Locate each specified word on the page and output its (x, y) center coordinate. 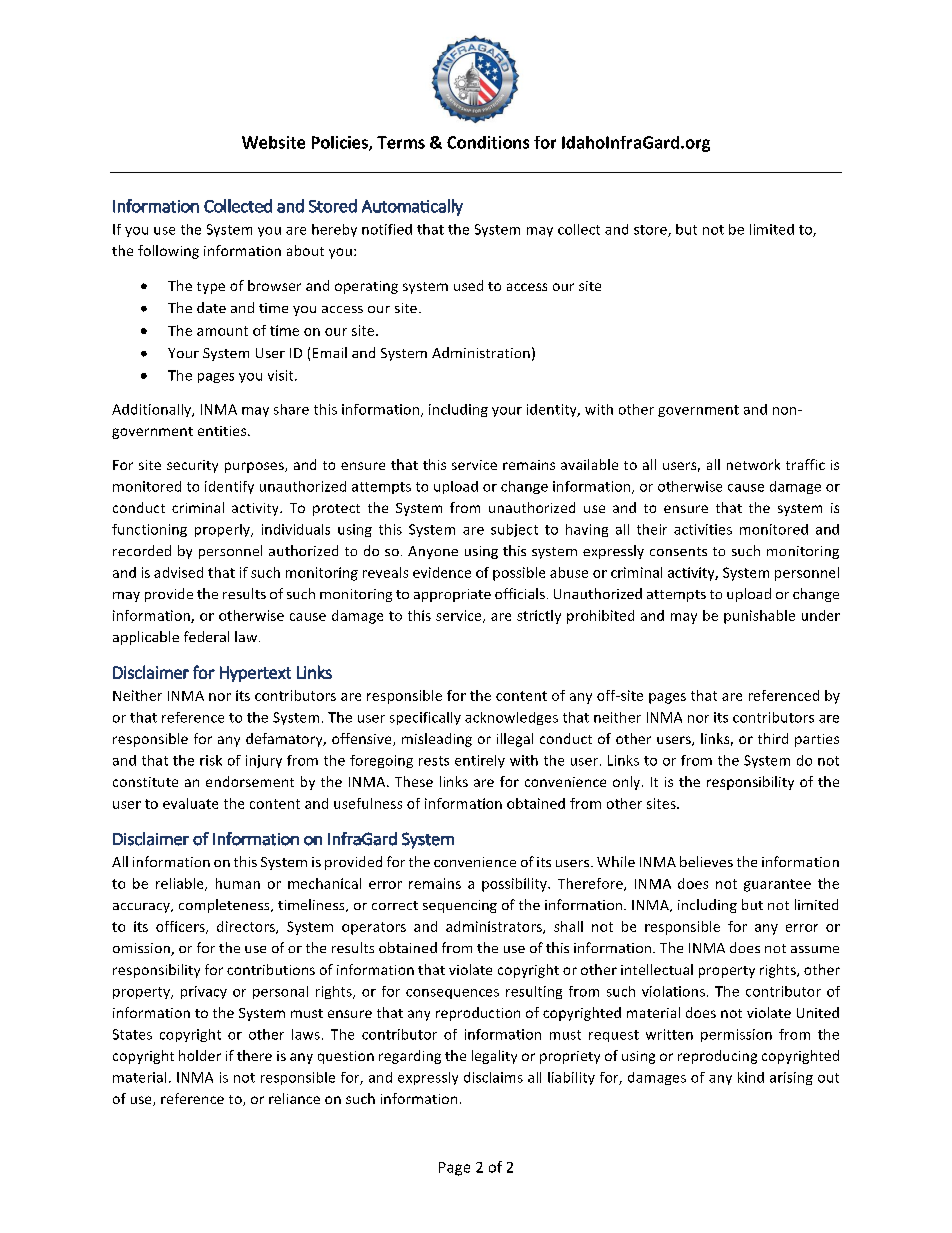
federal (206, 636)
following (168, 252)
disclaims (493, 1077)
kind (751, 1077)
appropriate (452, 595)
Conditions (488, 142)
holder (200, 1055)
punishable (759, 617)
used (468, 285)
